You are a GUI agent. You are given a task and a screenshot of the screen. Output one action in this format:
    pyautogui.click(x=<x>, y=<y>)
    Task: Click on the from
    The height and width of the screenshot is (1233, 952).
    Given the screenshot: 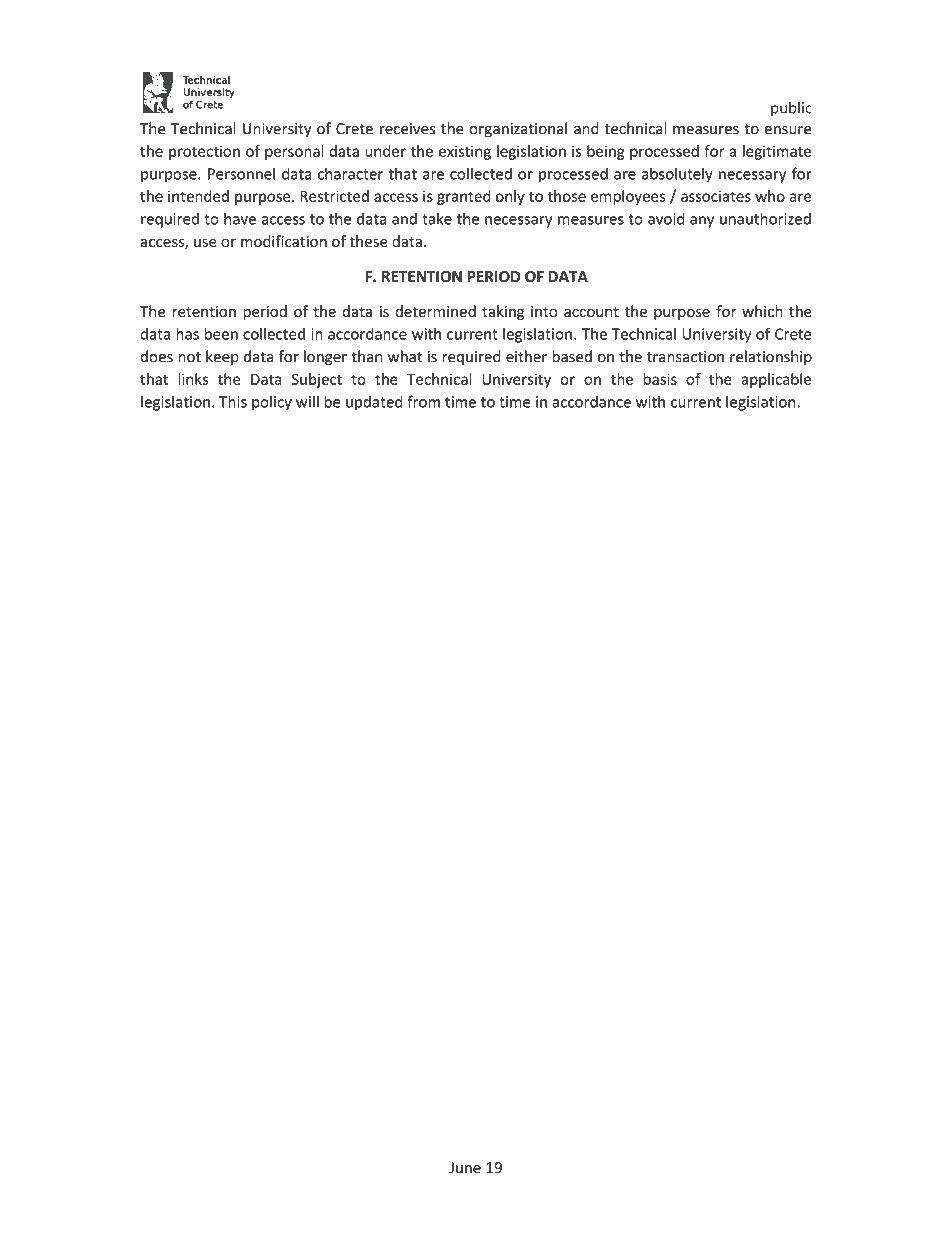 What is the action you would take?
    pyautogui.click(x=423, y=401)
